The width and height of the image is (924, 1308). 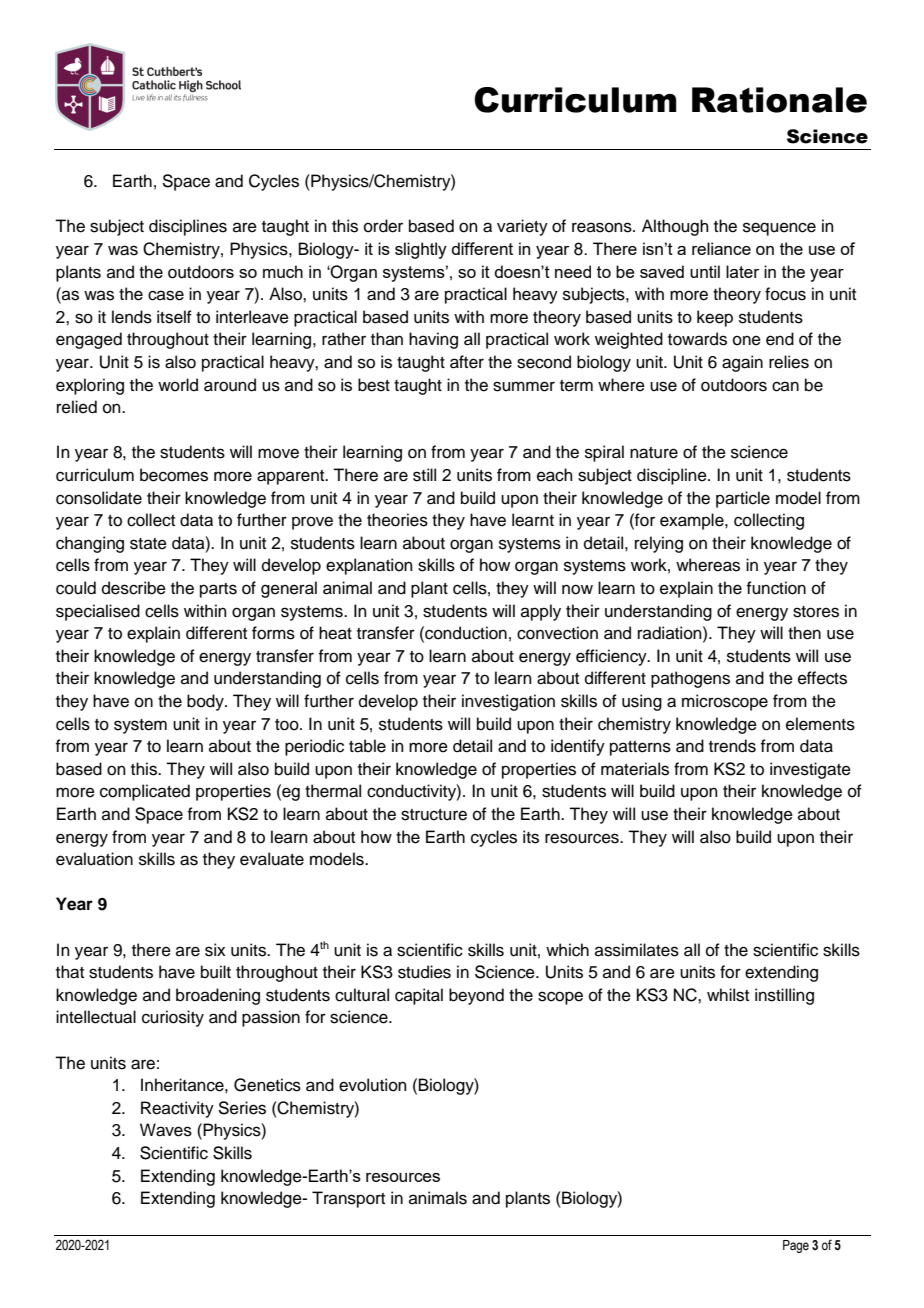 I want to click on Rationale, so click(x=779, y=100).
